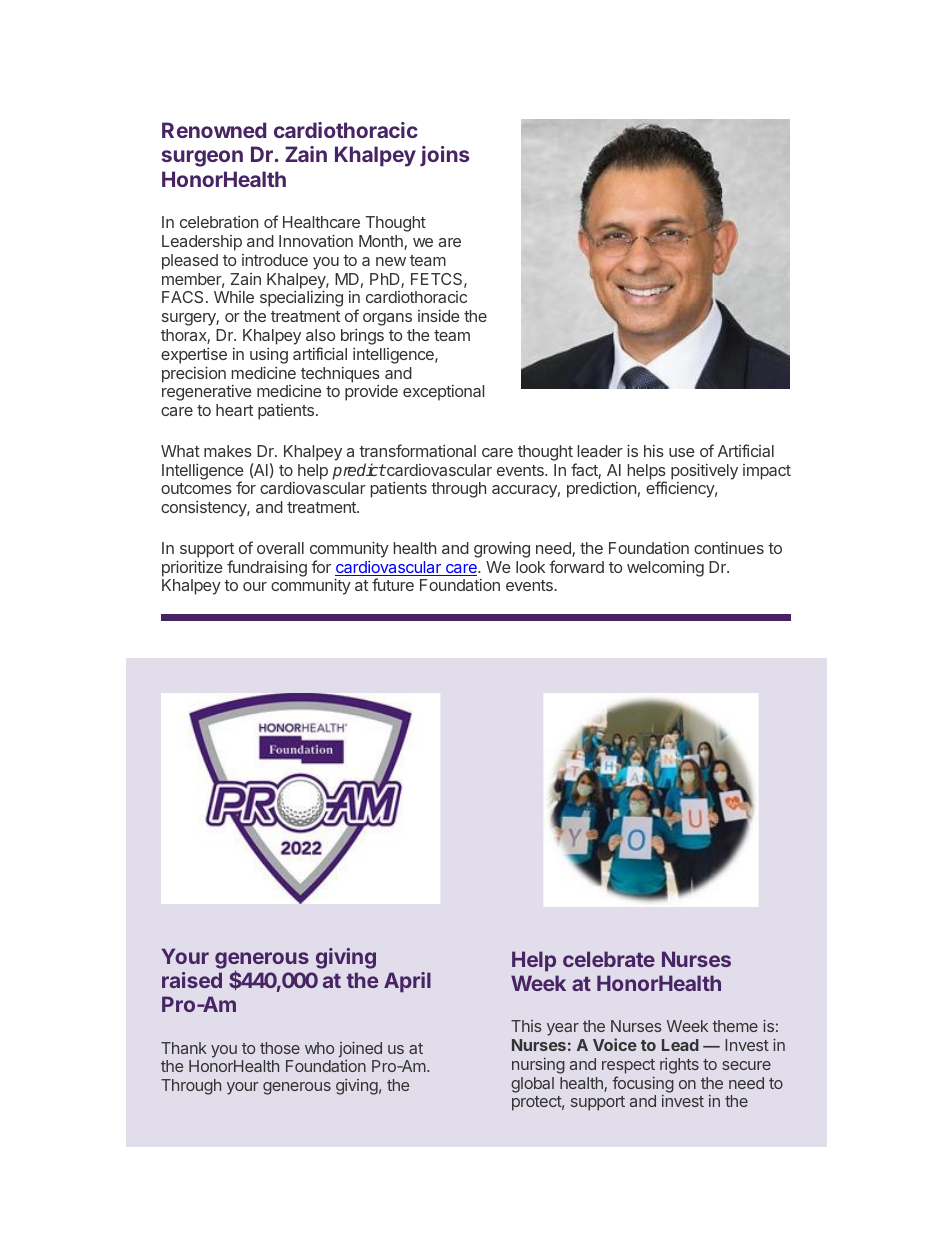 This screenshot has width=952, height=1233. I want to click on inside, so click(439, 316).
